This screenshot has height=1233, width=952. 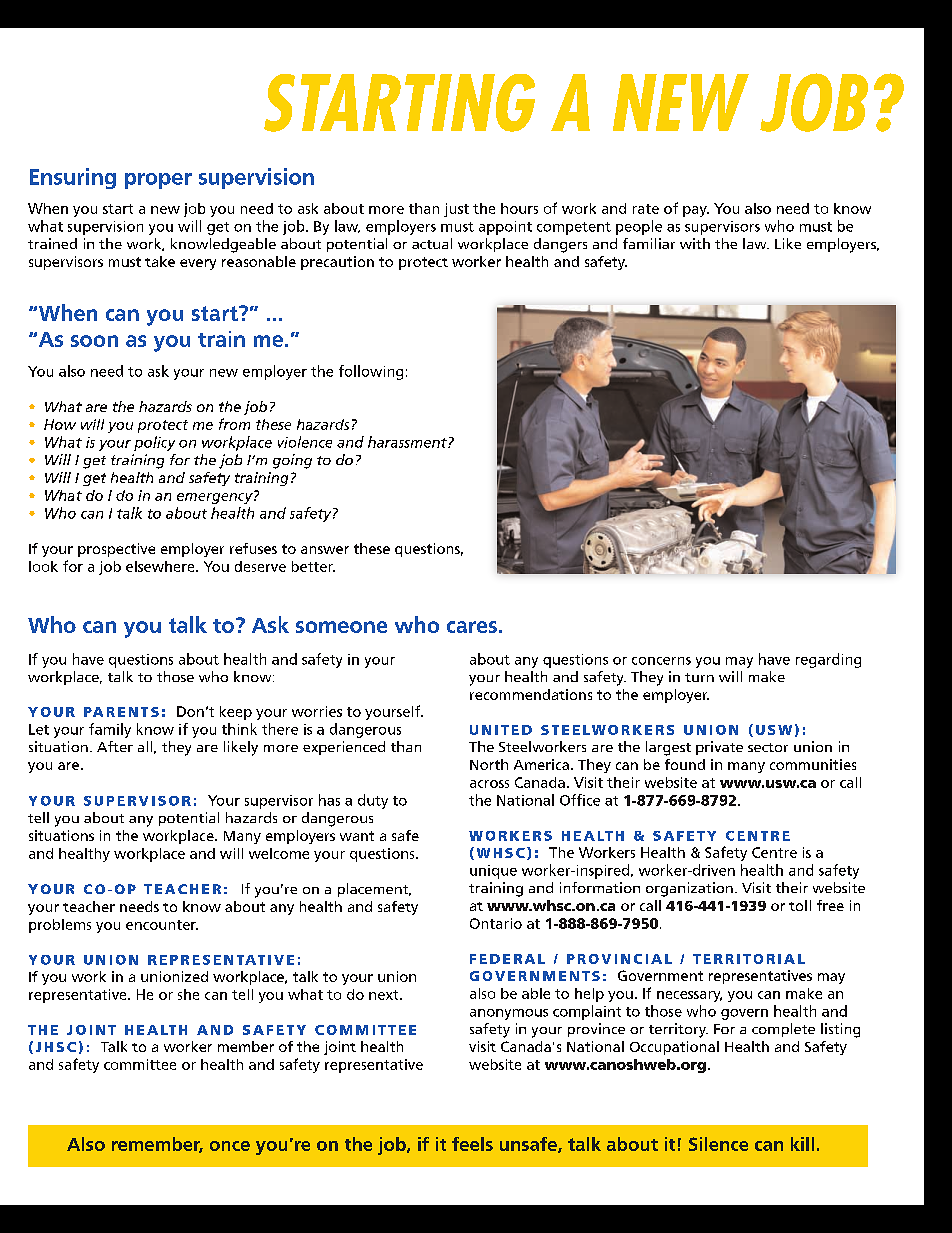 What do you see at coordinates (718, 1144) in the screenshot?
I see `Silence` at bounding box center [718, 1144].
